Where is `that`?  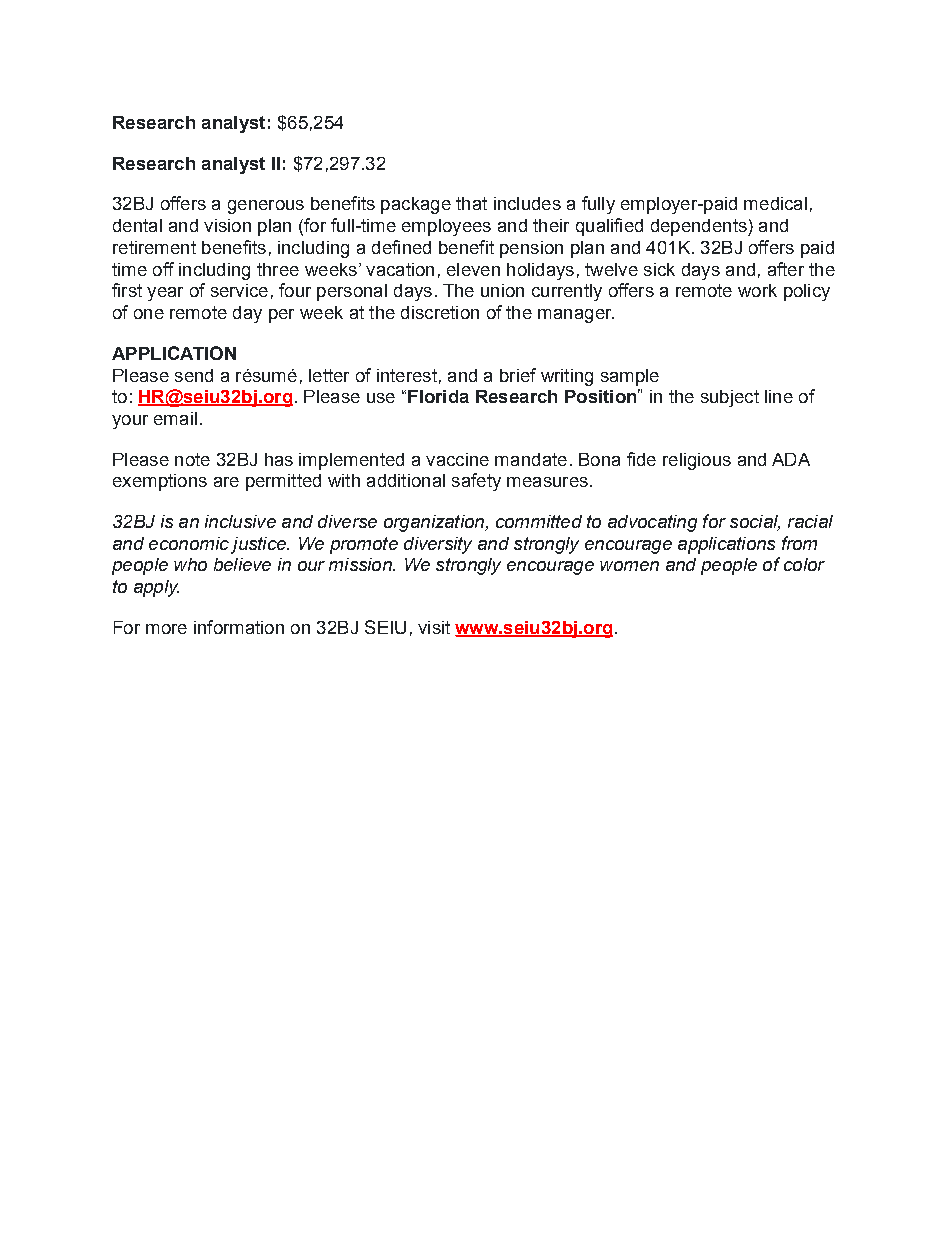
that is located at coordinates (471, 203).
